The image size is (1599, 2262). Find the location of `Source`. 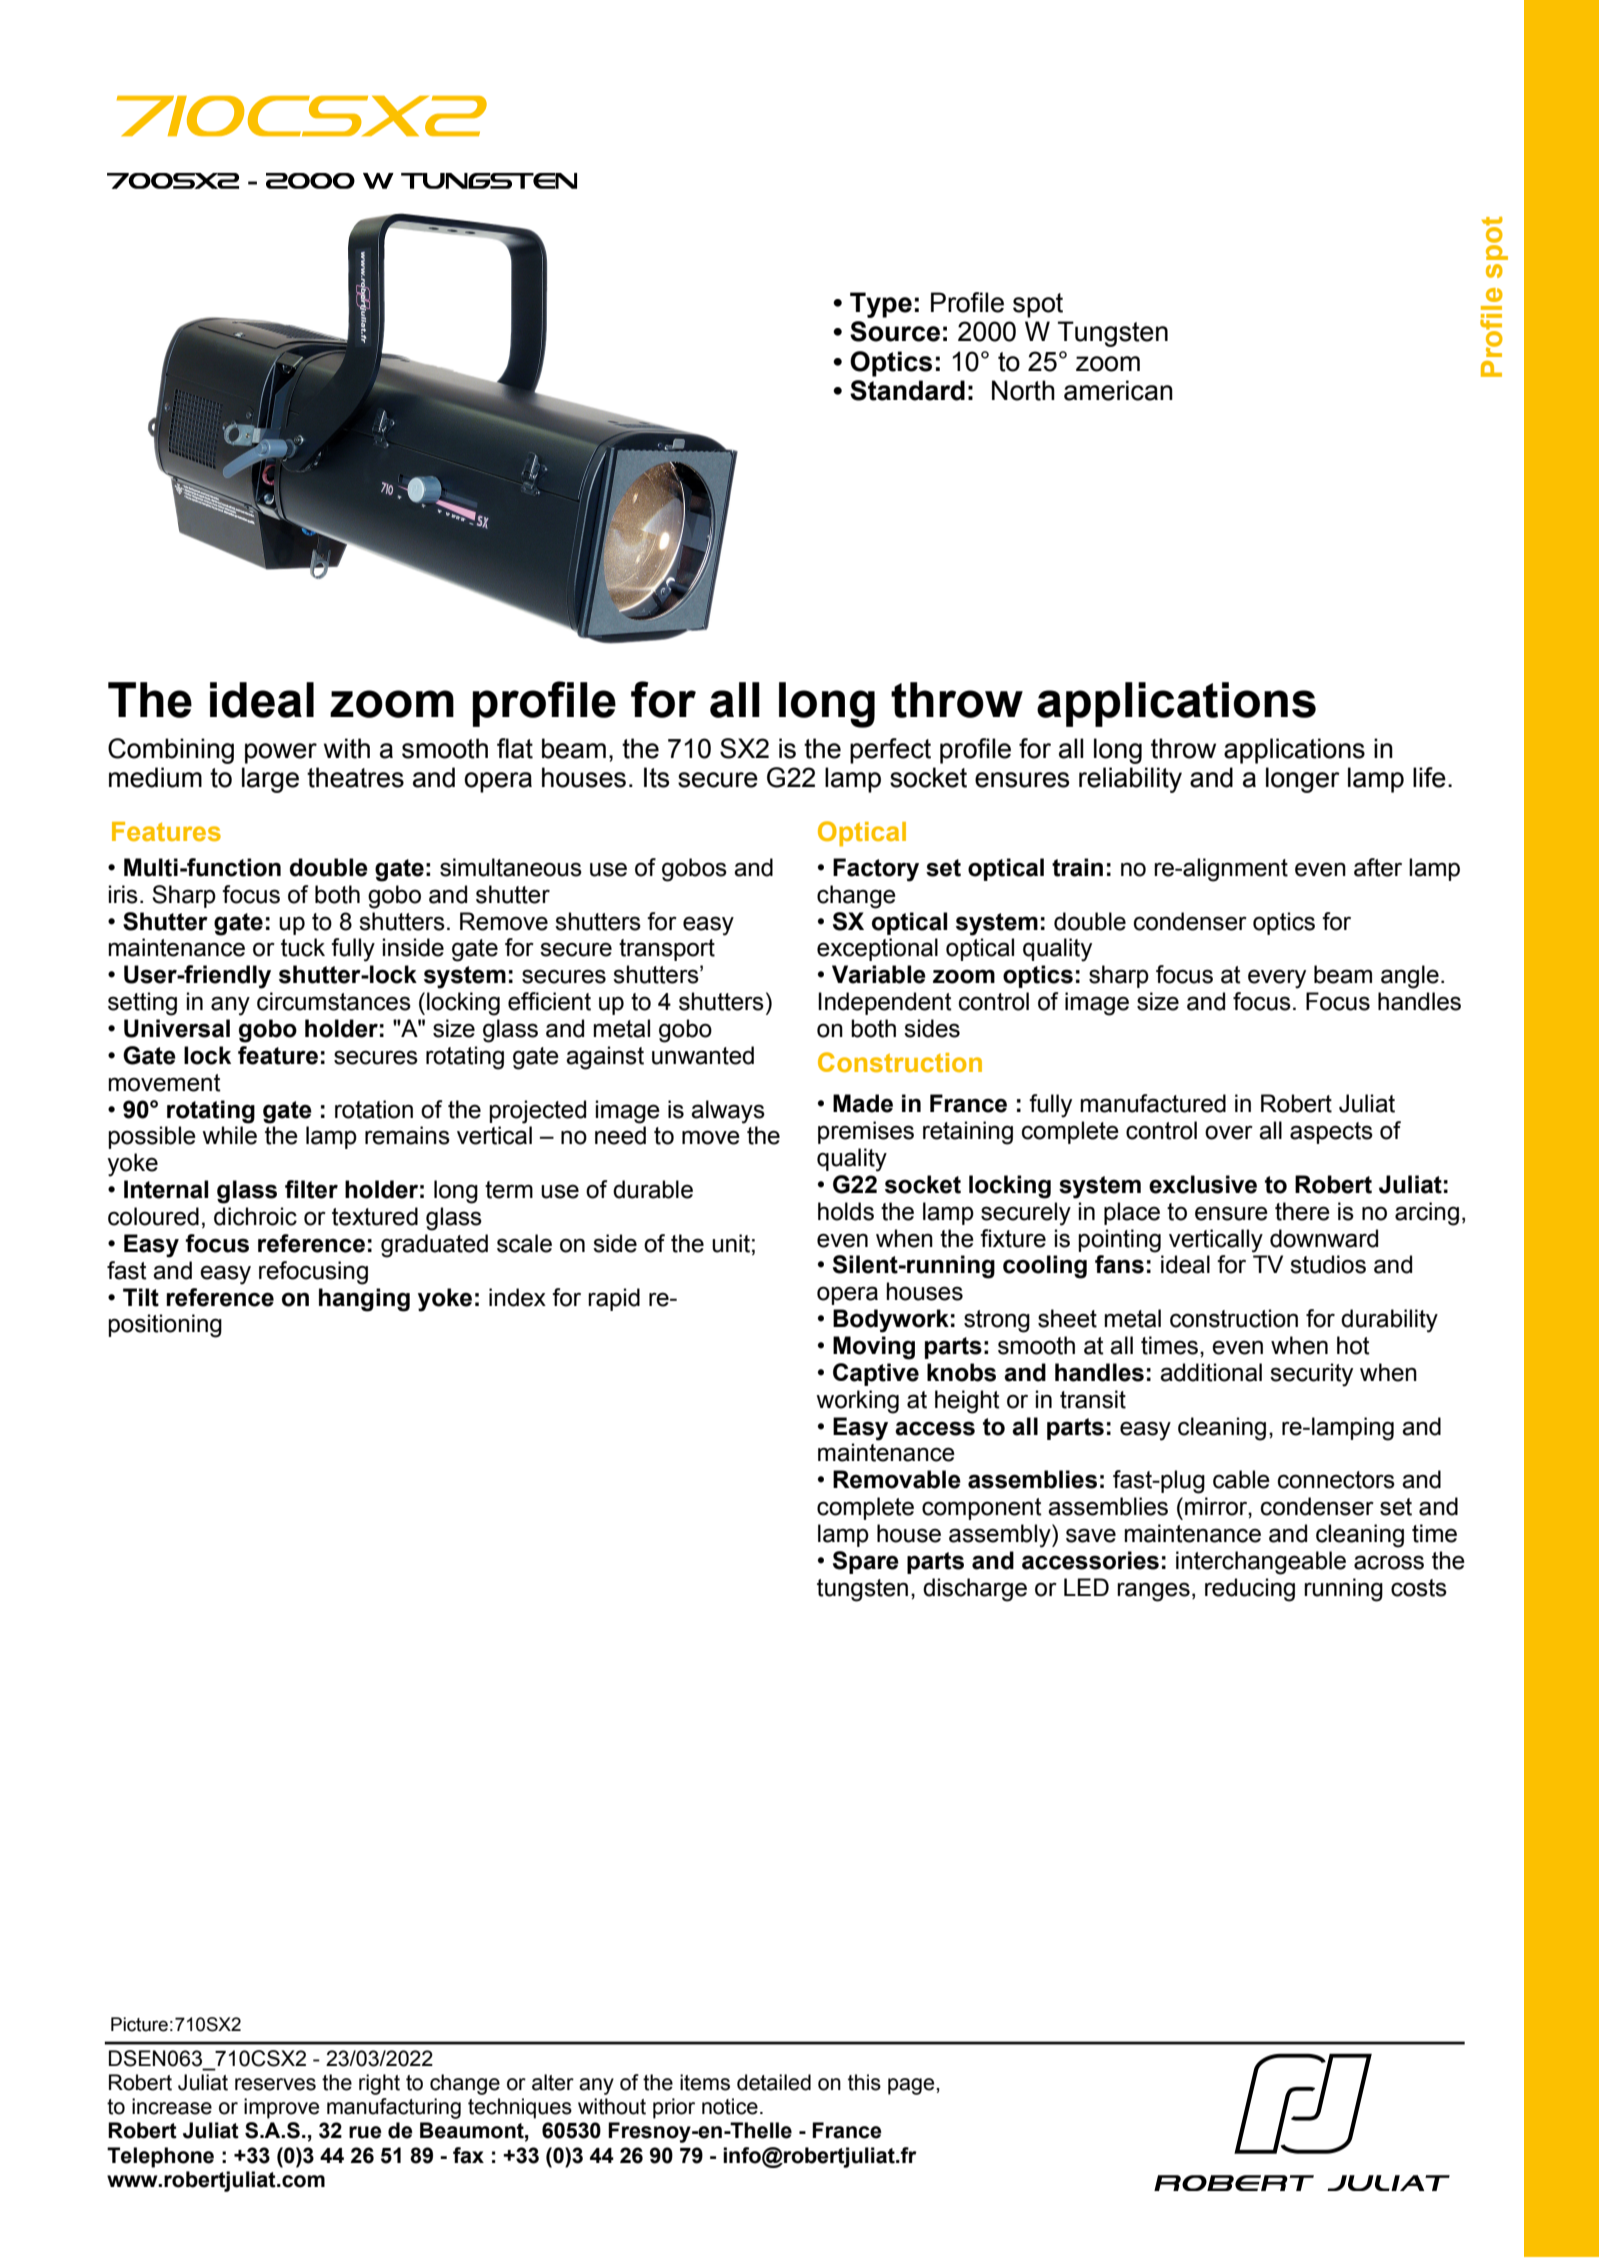

Source is located at coordinates (895, 331).
